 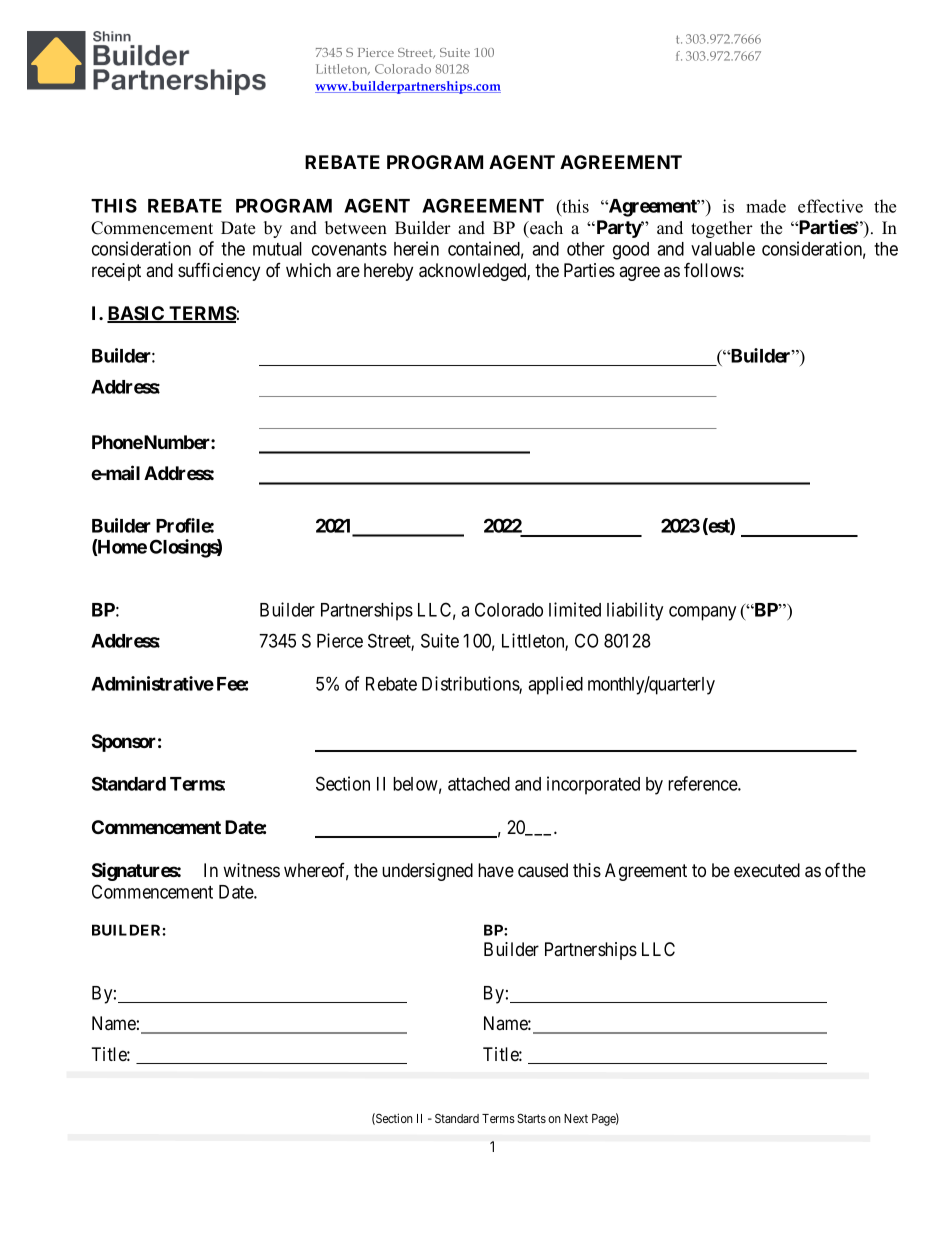 I want to click on herein, so click(x=416, y=248).
